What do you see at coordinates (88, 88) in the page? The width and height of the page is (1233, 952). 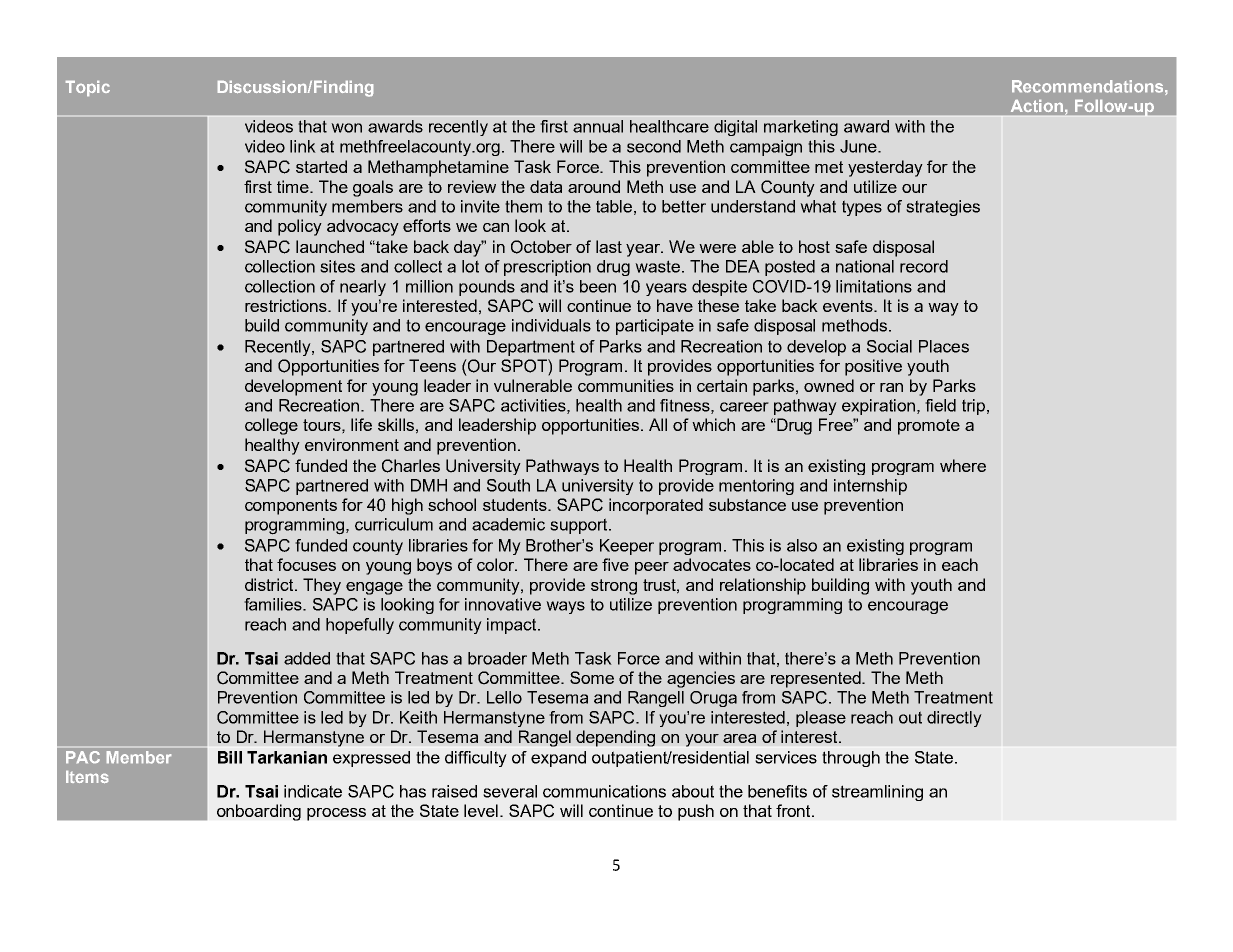 I see `Topic` at bounding box center [88, 88].
